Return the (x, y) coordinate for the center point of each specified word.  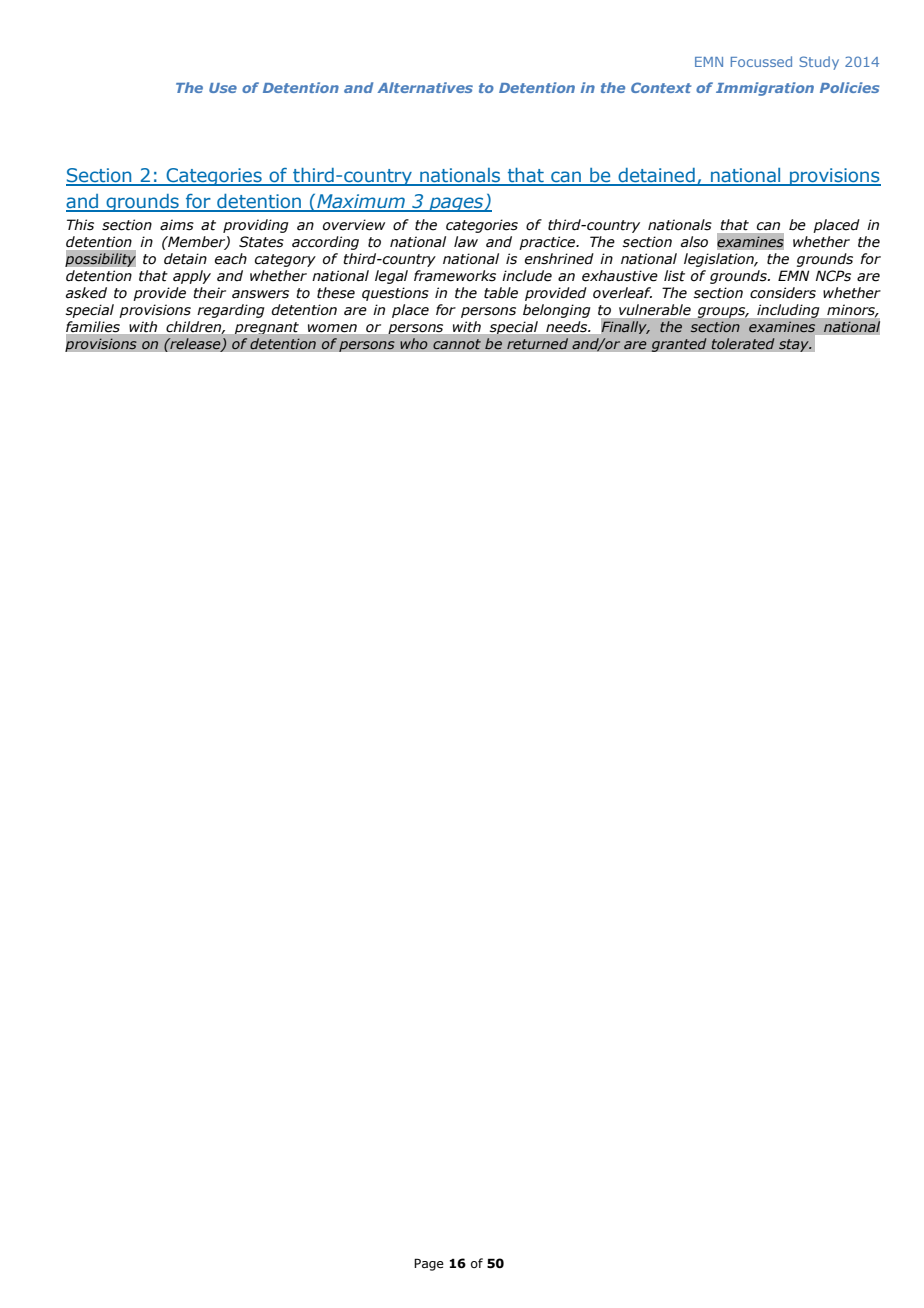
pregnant (267, 328)
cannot (457, 344)
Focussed (761, 61)
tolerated (743, 343)
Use (223, 88)
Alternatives (425, 87)
